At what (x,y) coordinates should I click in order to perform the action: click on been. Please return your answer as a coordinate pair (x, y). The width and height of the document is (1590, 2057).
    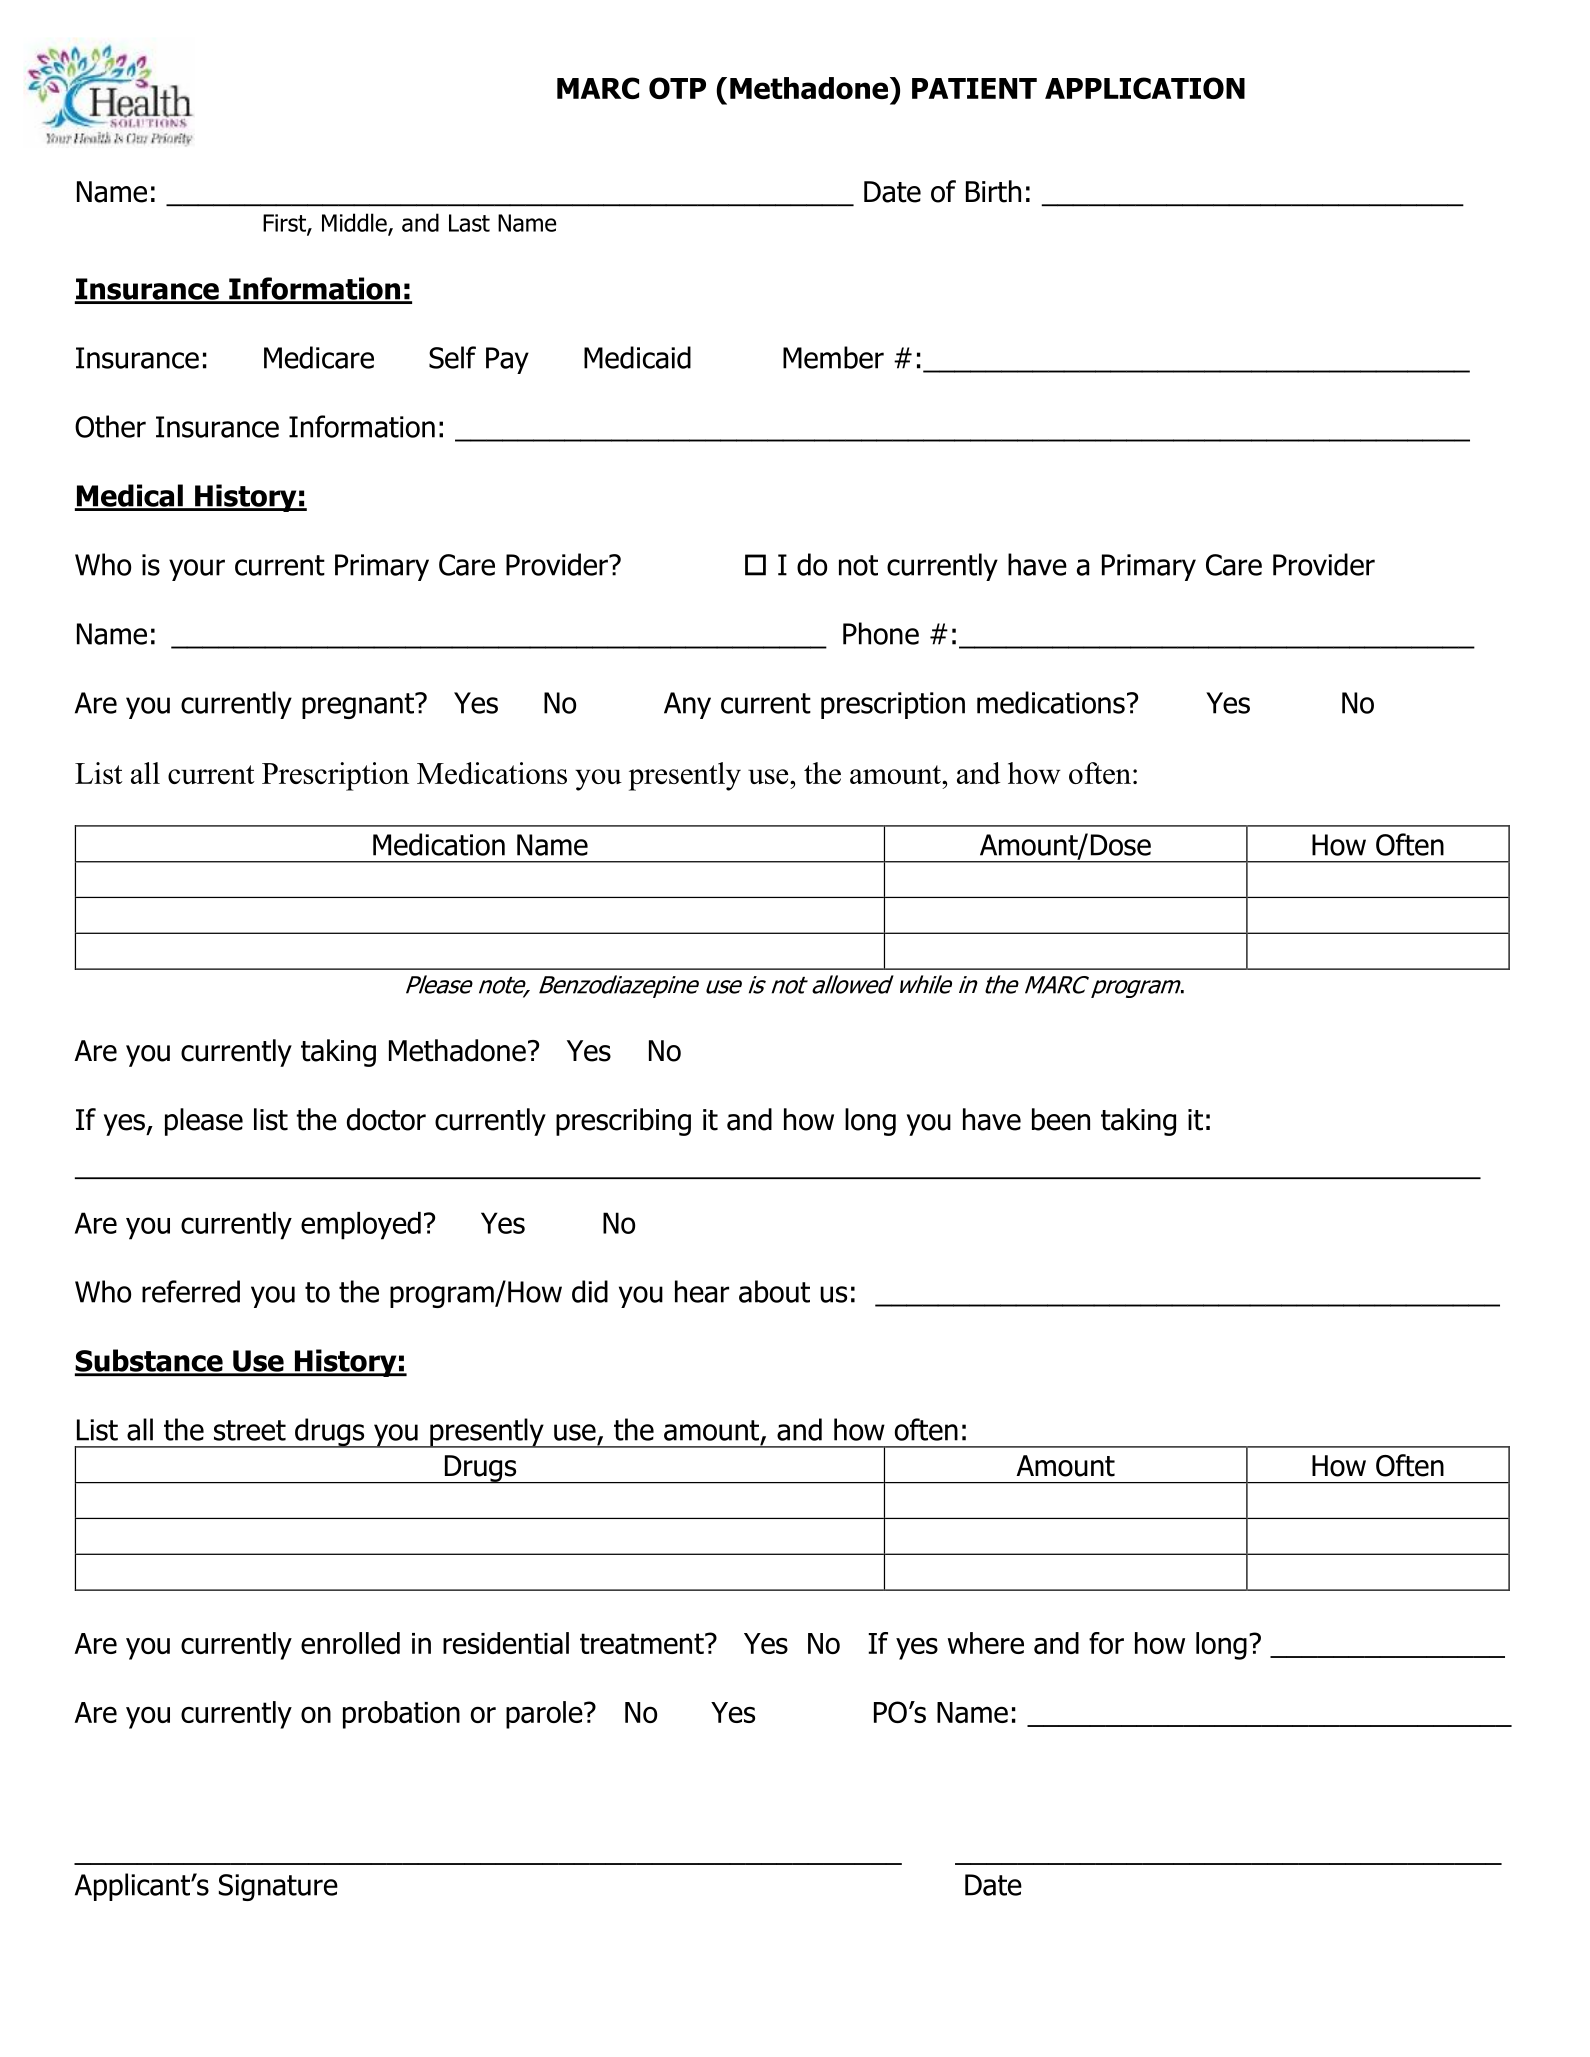
    Looking at the image, I should click on (1061, 1119).
